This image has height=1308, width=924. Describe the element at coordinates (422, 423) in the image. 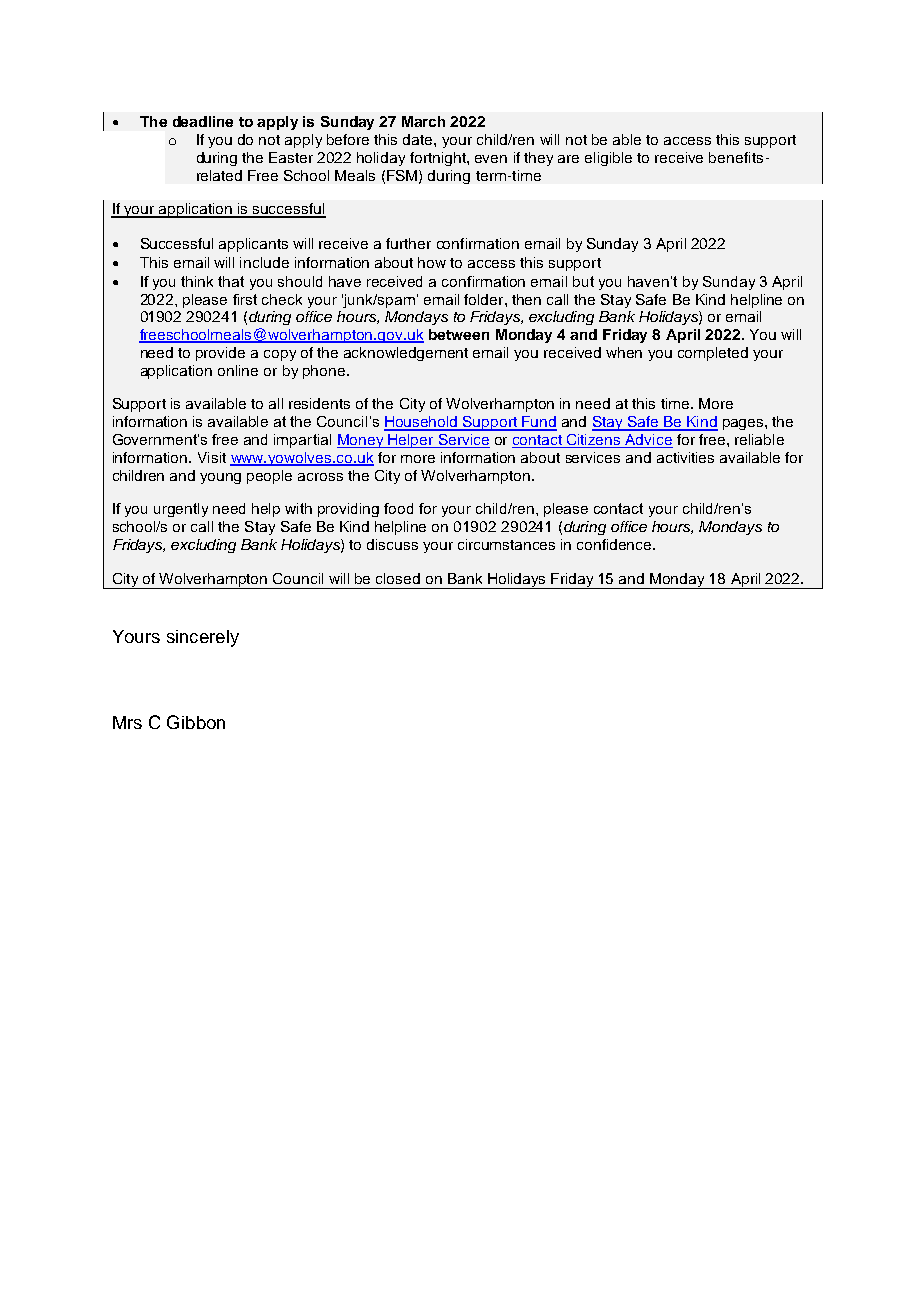

I see `Household` at that location.
